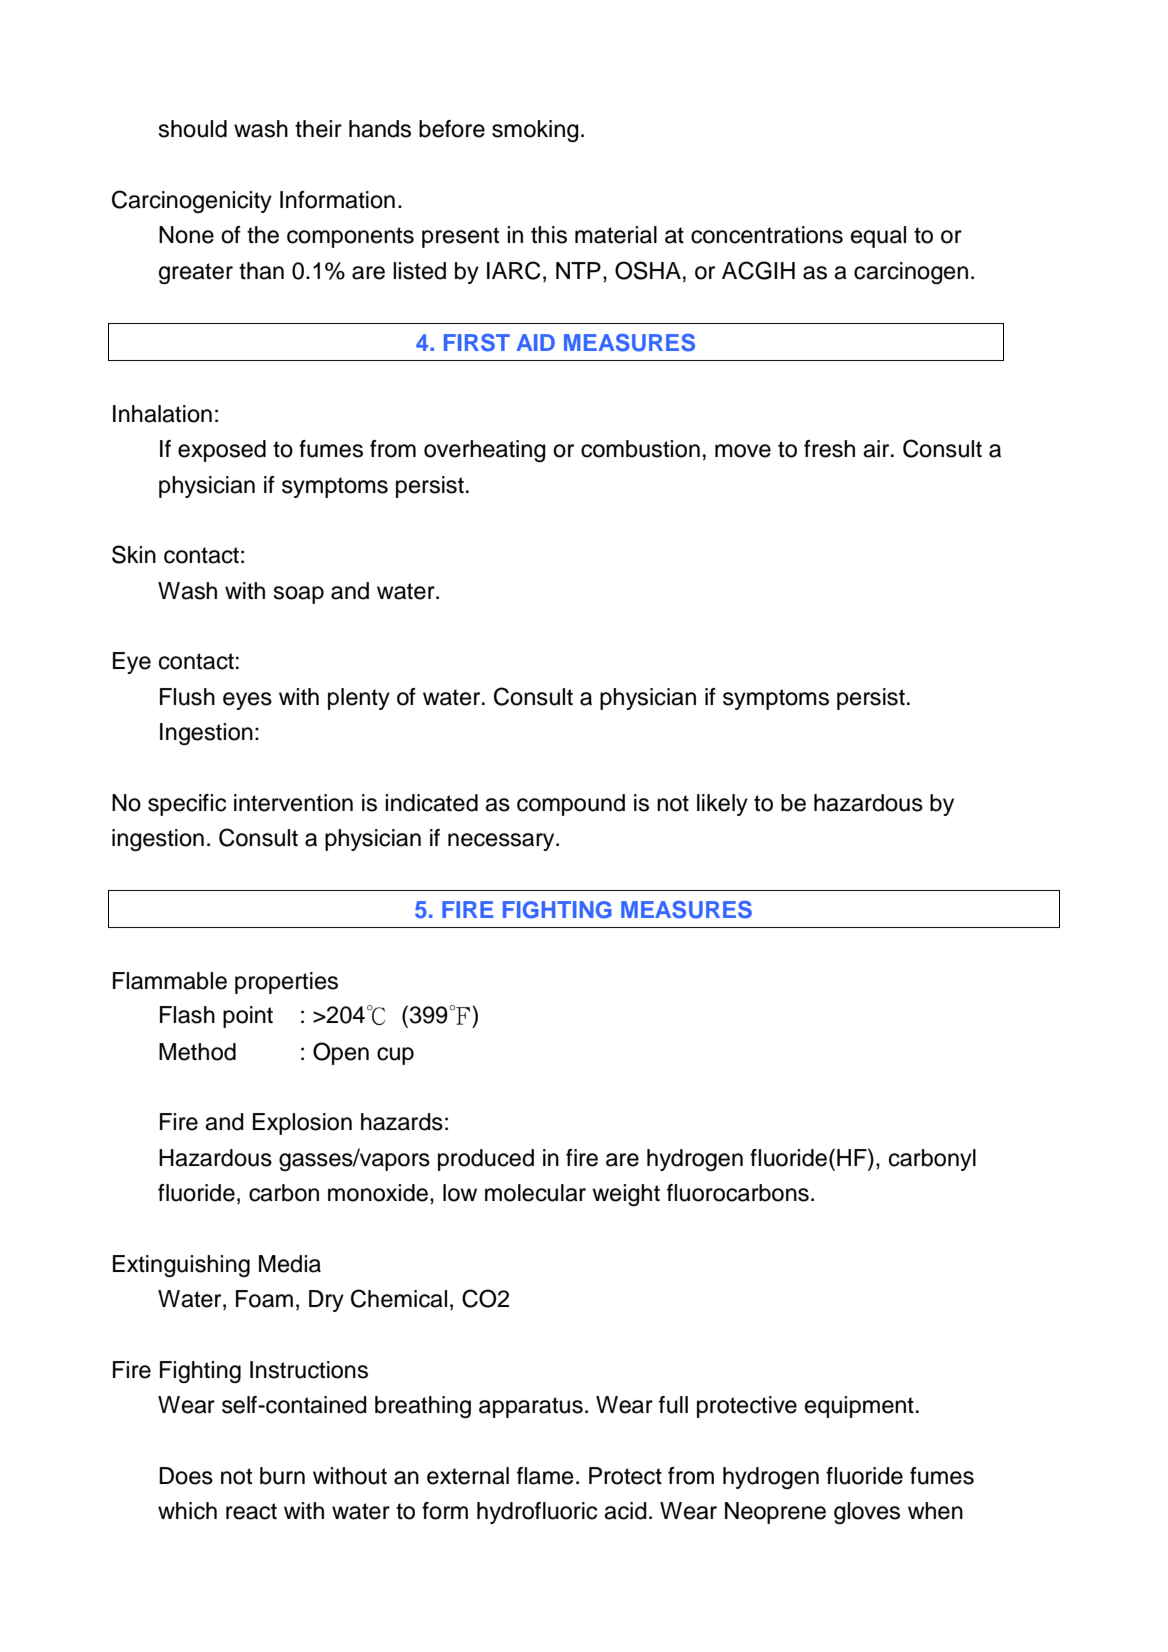 The height and width of the document is (1652, 1168). What do you see at coordinates (186, 1476) in the document?
I see `Does` at bounding box center [186, 1476].
